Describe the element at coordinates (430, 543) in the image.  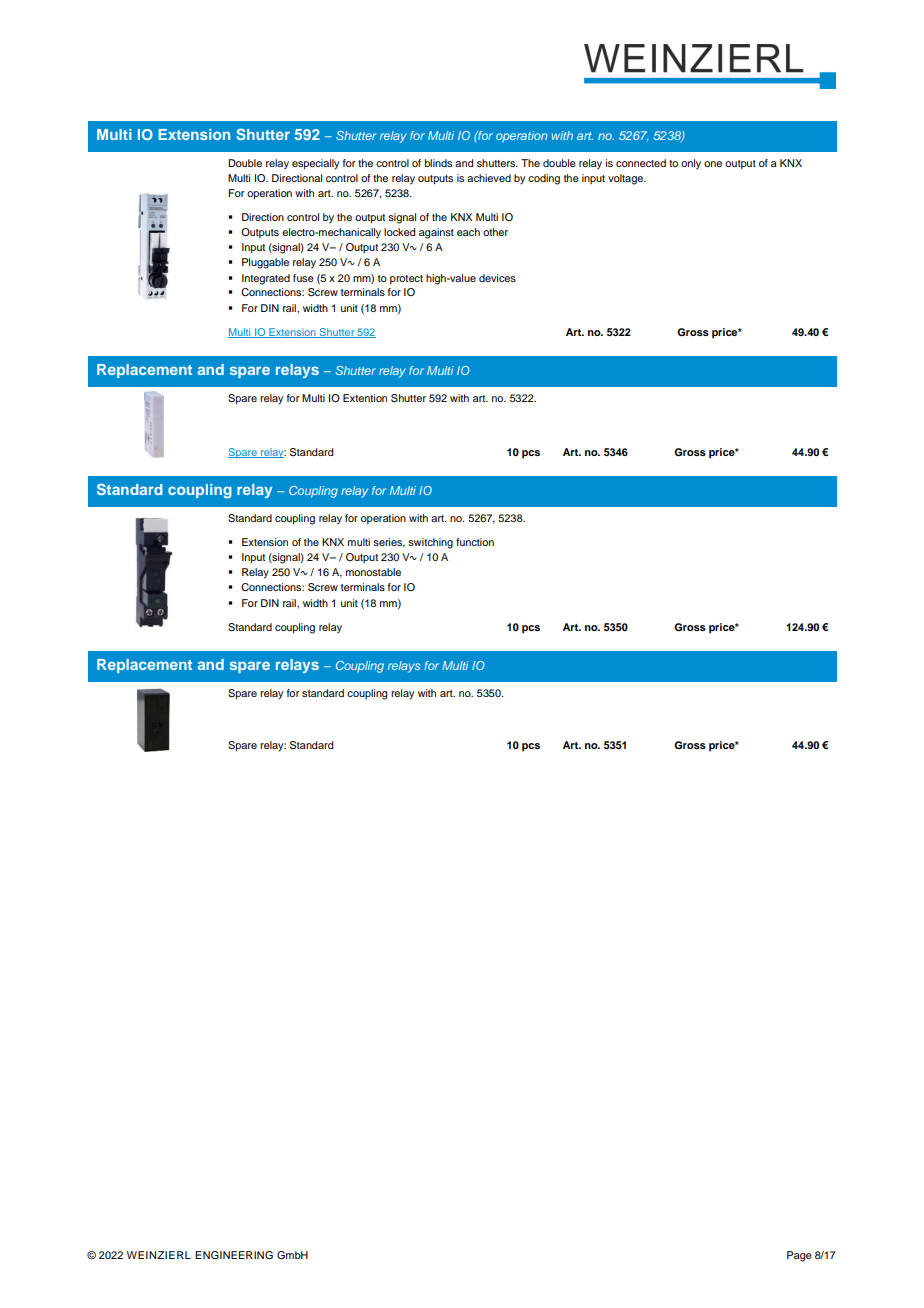
I see `switching` at that location.
